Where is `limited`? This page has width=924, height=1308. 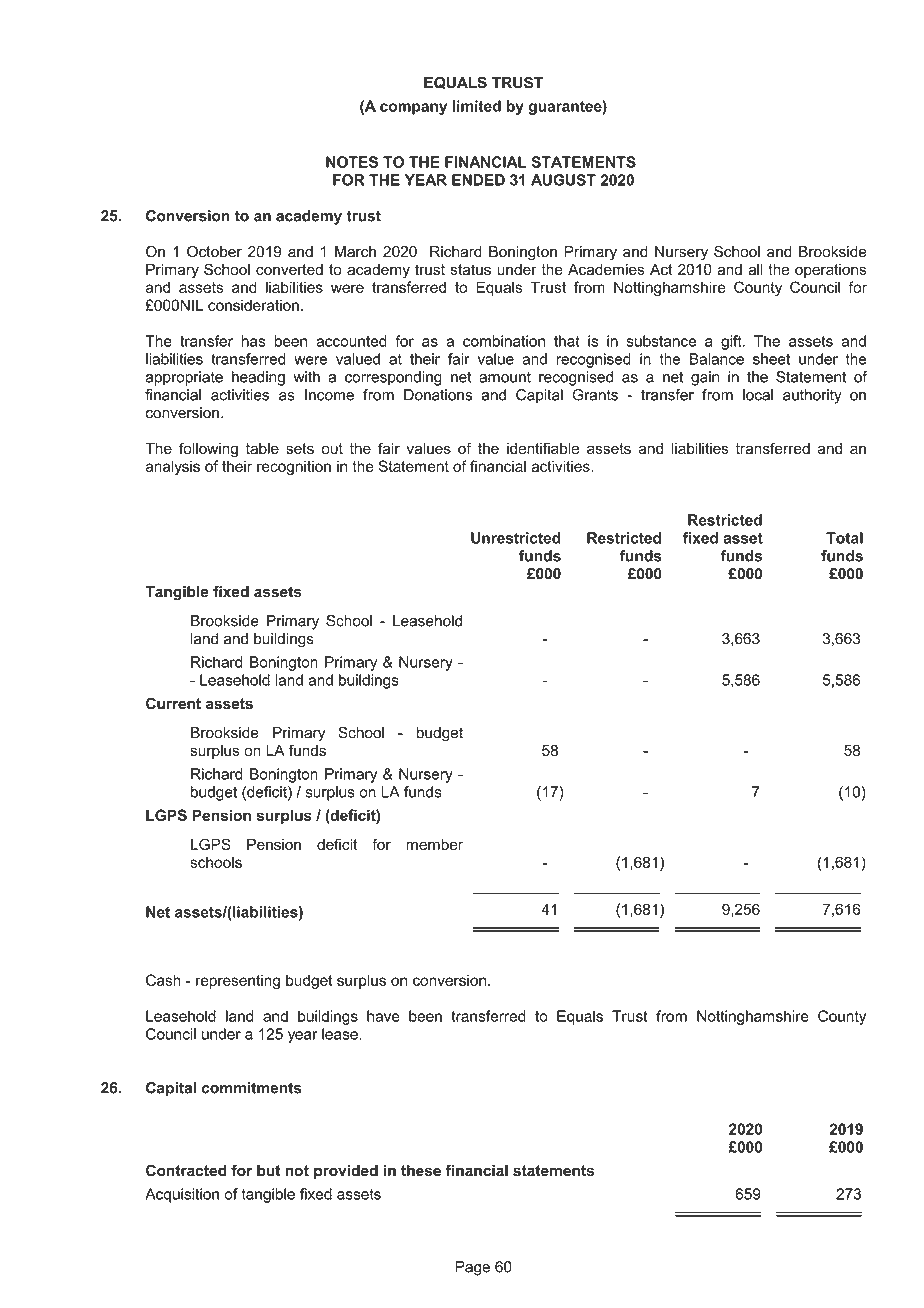
limited is located at coordinates (477, 106).
